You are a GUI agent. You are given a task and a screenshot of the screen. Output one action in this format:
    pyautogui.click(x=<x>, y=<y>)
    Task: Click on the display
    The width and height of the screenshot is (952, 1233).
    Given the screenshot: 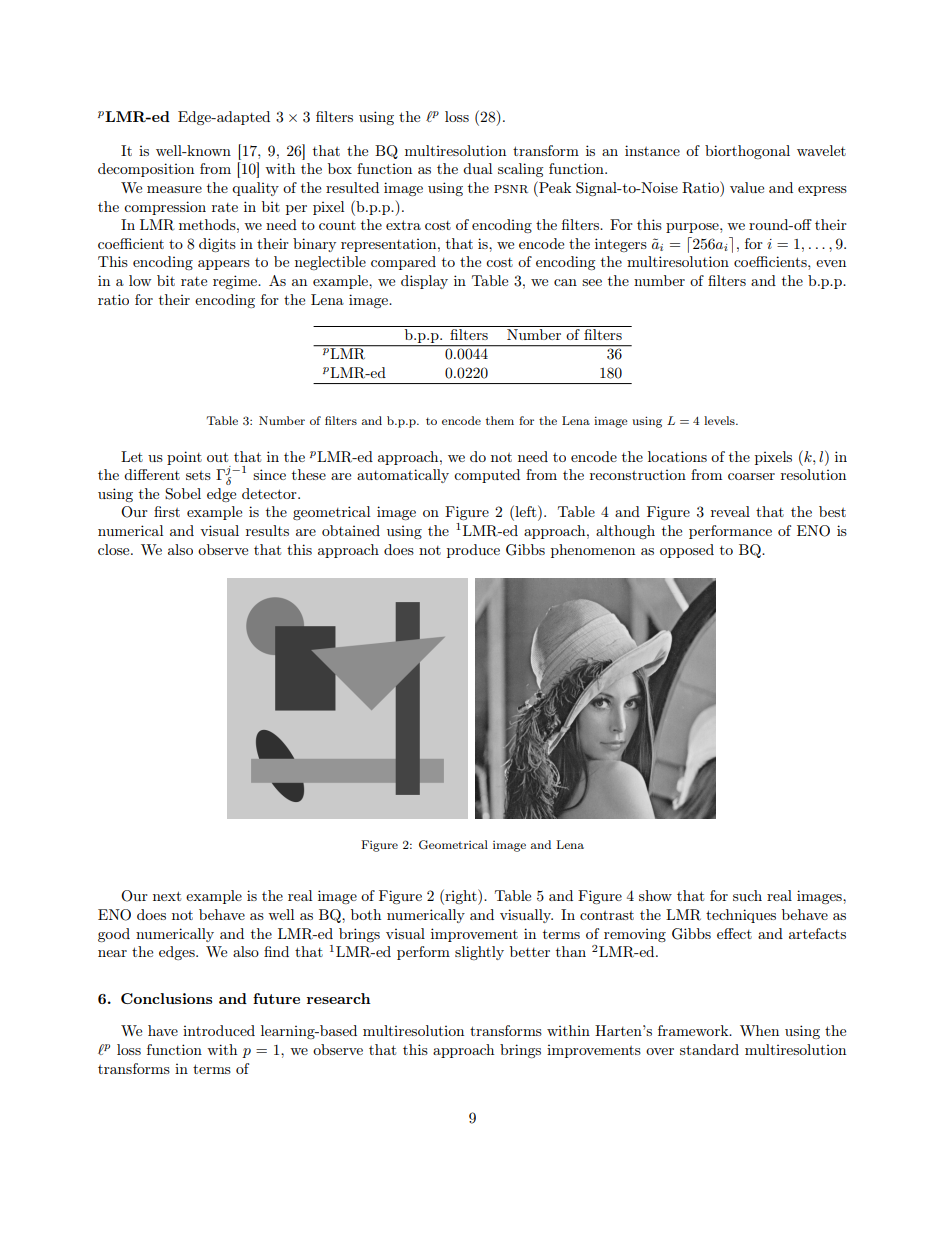 What is the action you would take?
    pyautogui.click(x=424, y=282)
